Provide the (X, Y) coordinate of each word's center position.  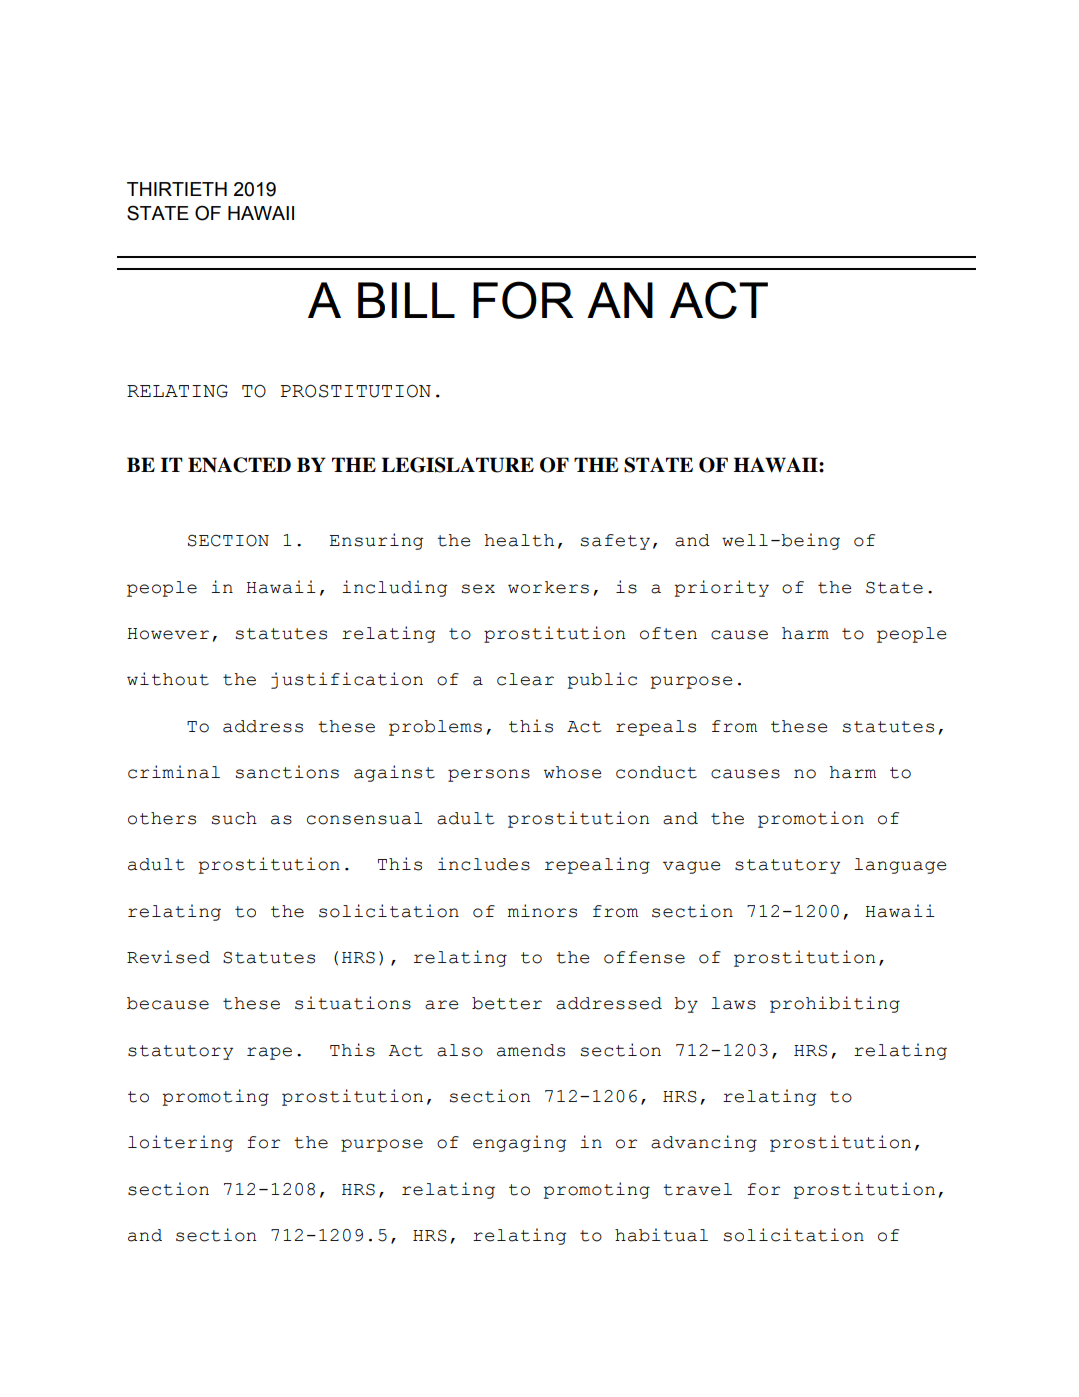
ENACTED (239, 465)
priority (721, 588)
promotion (811, 819)
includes (484, 864)
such (234, 818)
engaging (519, 1143)
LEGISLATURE (458, 465)
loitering (180, 1143)
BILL (406, 300)
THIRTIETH (177, 189)
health (519, 540)
